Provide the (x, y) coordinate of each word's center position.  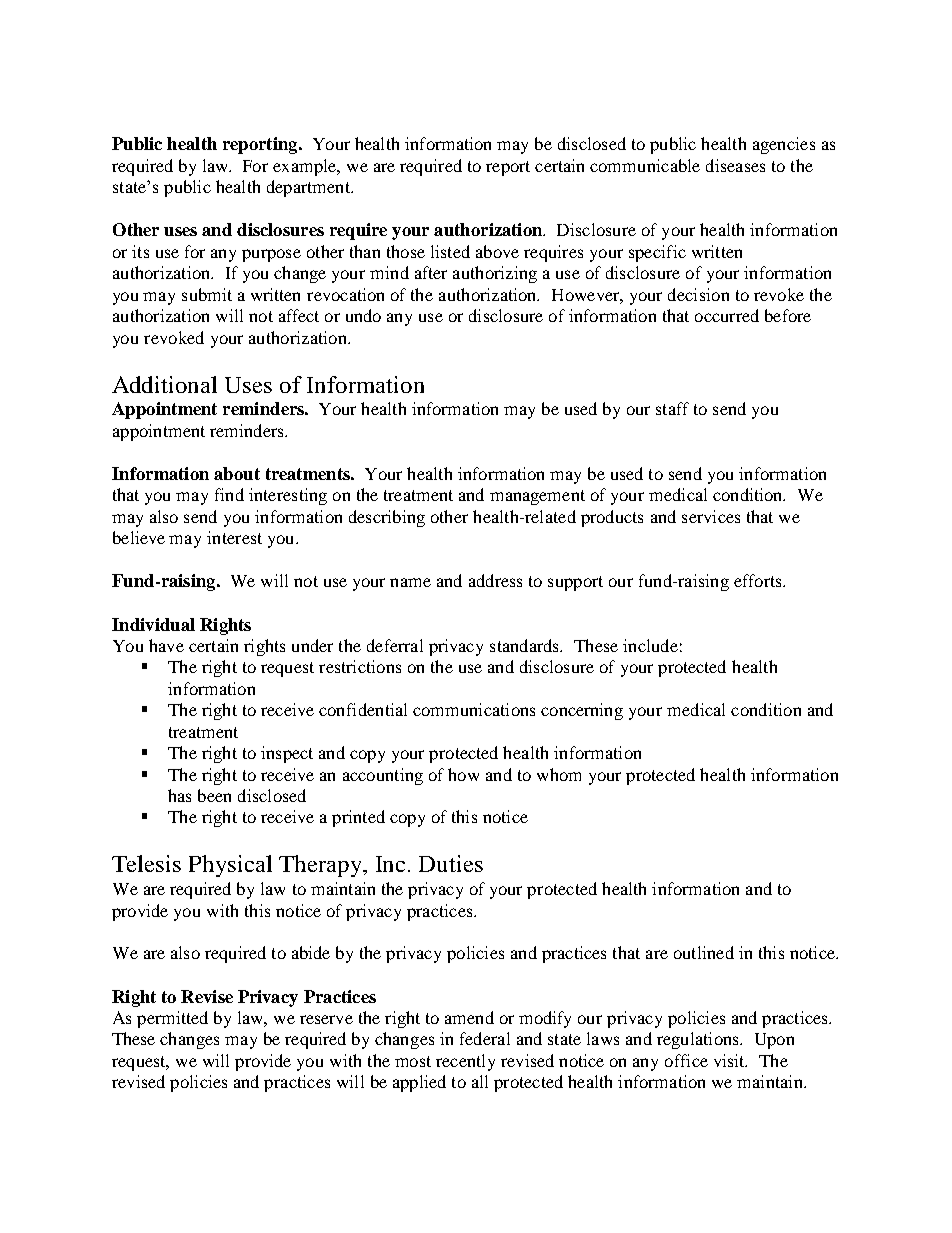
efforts (759, 580)
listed (450, 251)
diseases (735, 165)
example (306, 167)
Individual (153, 624)
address (495, 580)
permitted (172, 1019)
